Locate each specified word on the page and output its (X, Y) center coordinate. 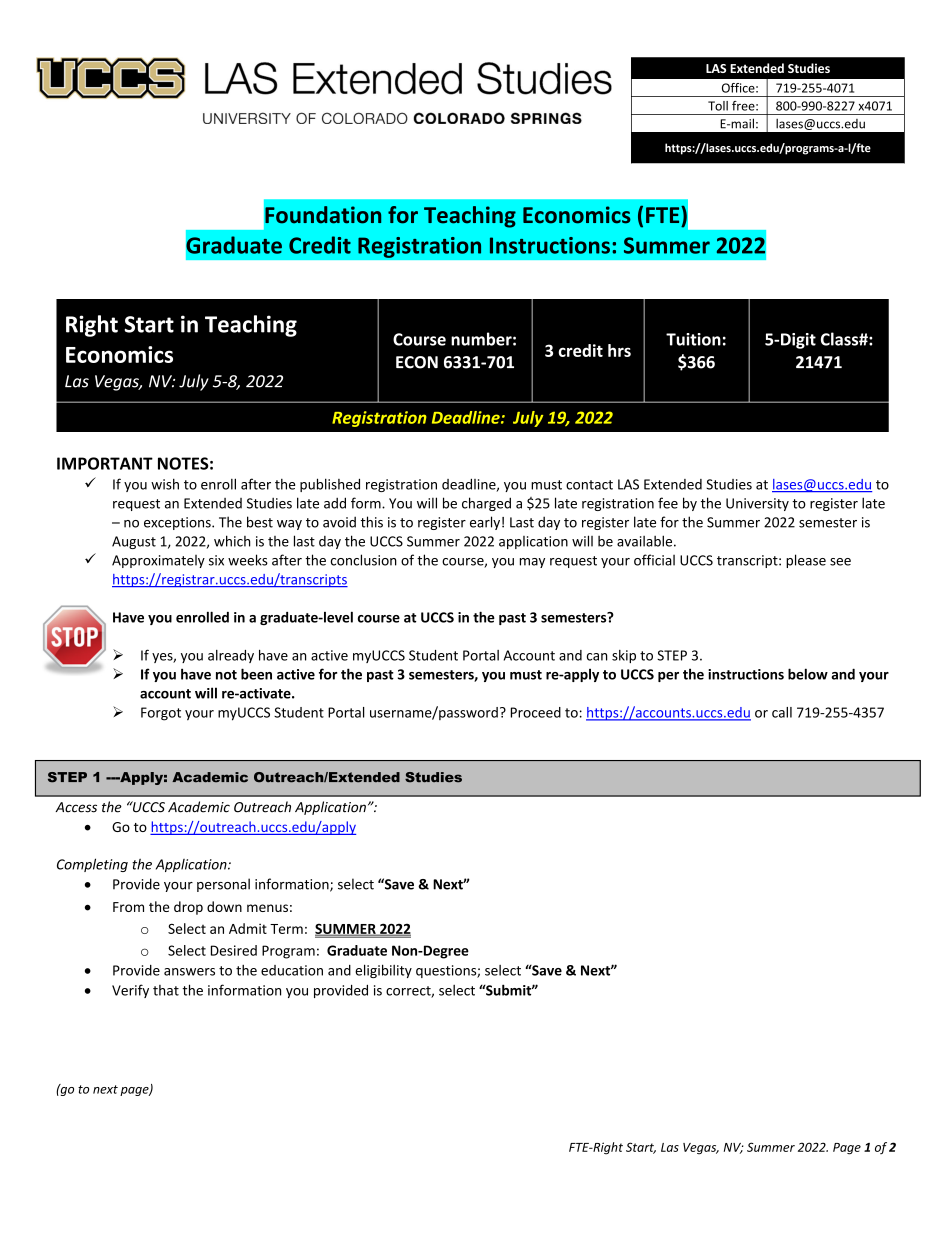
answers (189, 972)
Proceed (536, 712)
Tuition (693, 339)
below (808, 674)
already (231, 656)
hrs (619, 350)
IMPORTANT (105, 463)
